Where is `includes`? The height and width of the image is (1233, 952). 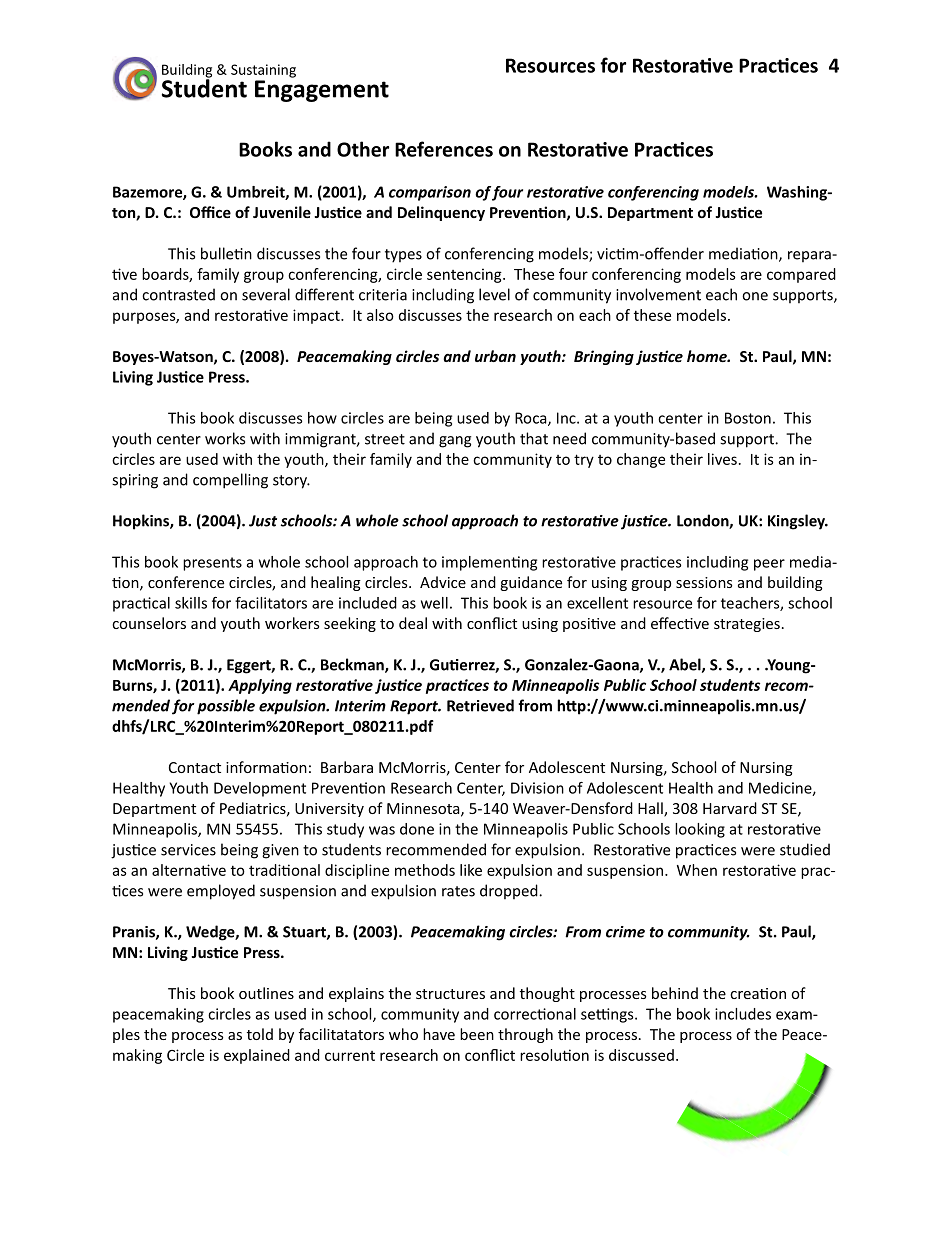 includes is located at coordinates (743, 1014).
